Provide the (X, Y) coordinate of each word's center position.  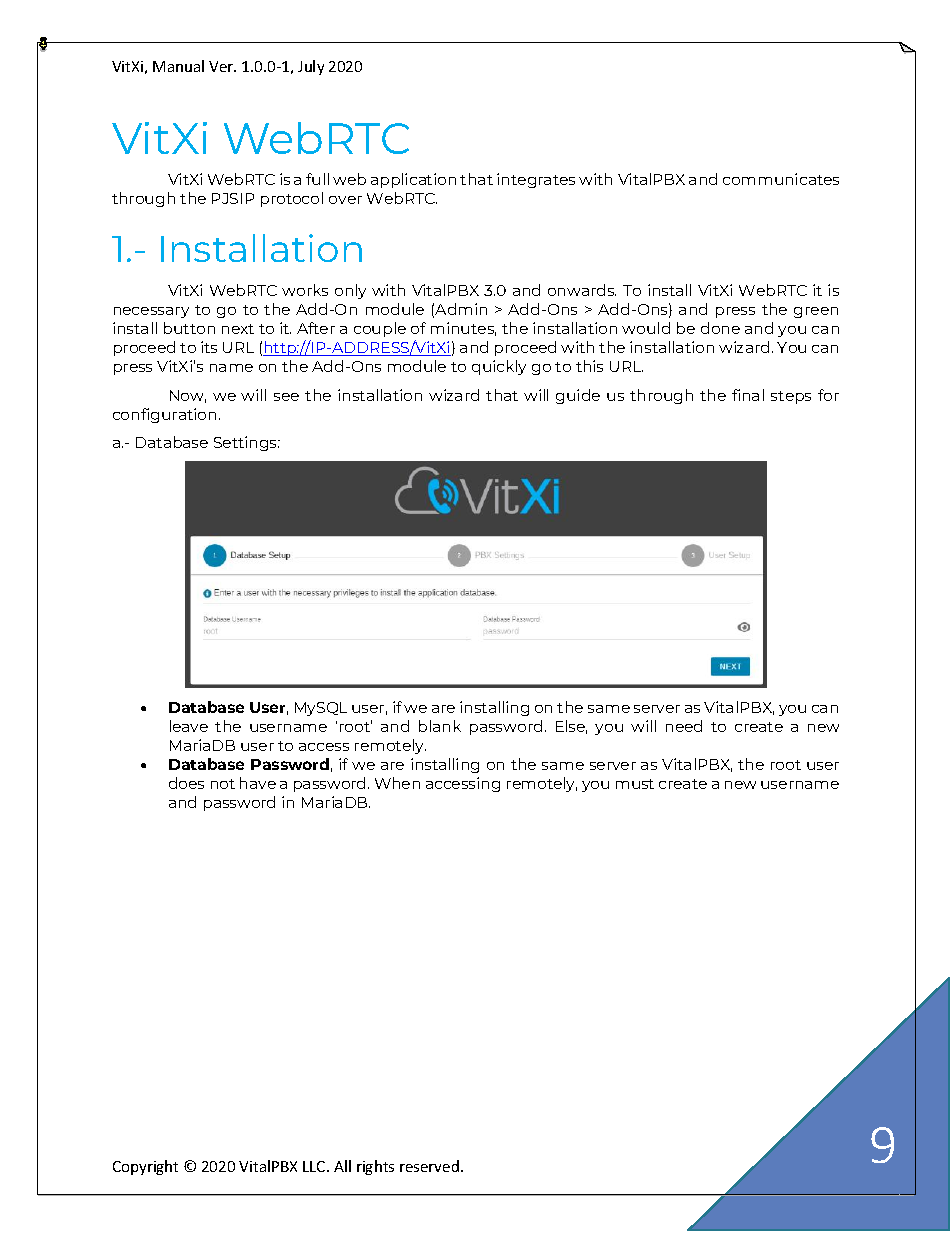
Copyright (145, 1167)
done (720, 328)
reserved (431, 1166)
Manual (178, 66)
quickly (499, 367)
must (635, 784)
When (397, 783)
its (209, 347)
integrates (536, 180)
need (684, 726)
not (223, 784)
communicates (781, 179)
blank (440, 726)
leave (189, 726)
